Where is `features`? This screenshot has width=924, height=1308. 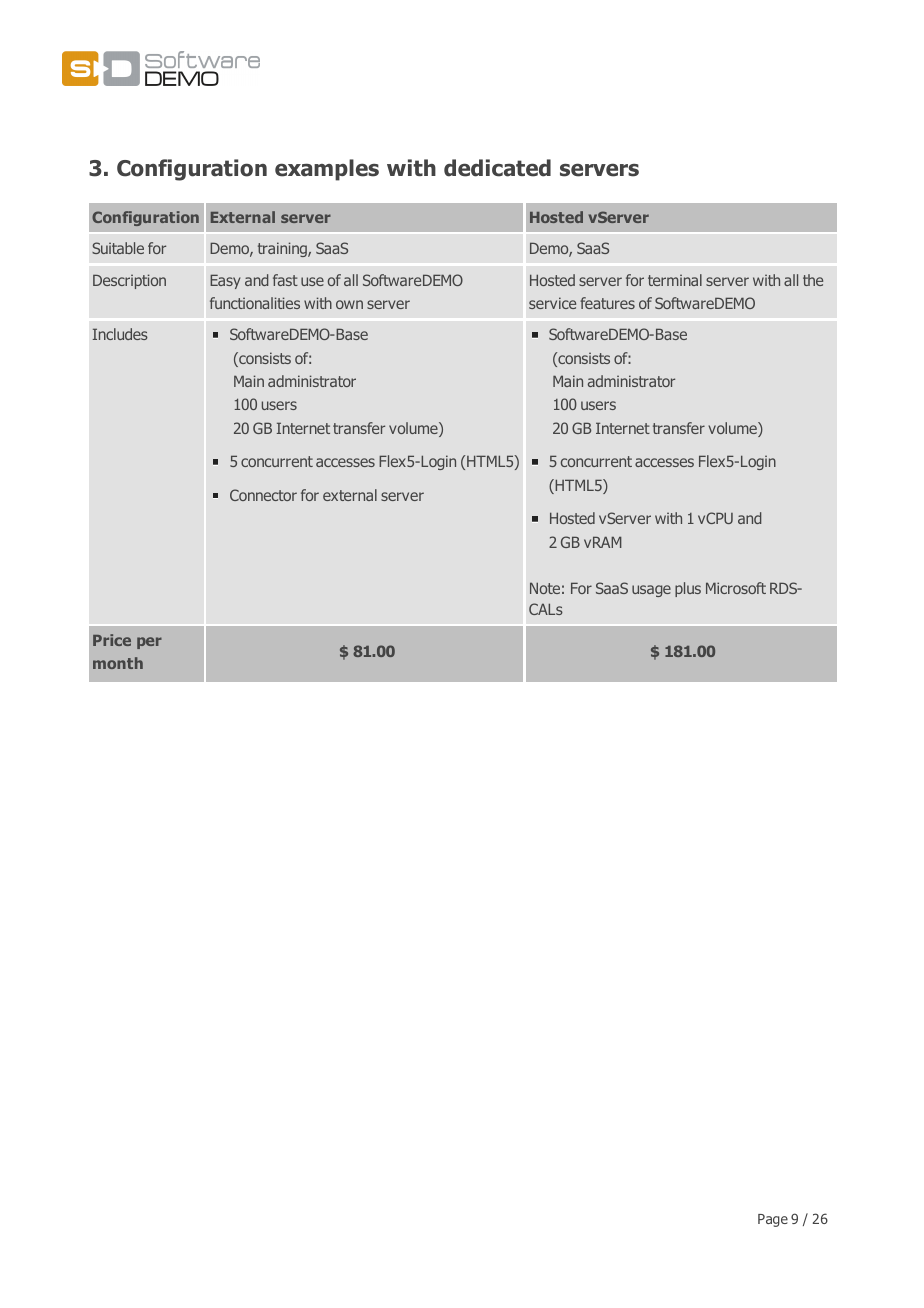 features is located at coordinates (607, 303).
